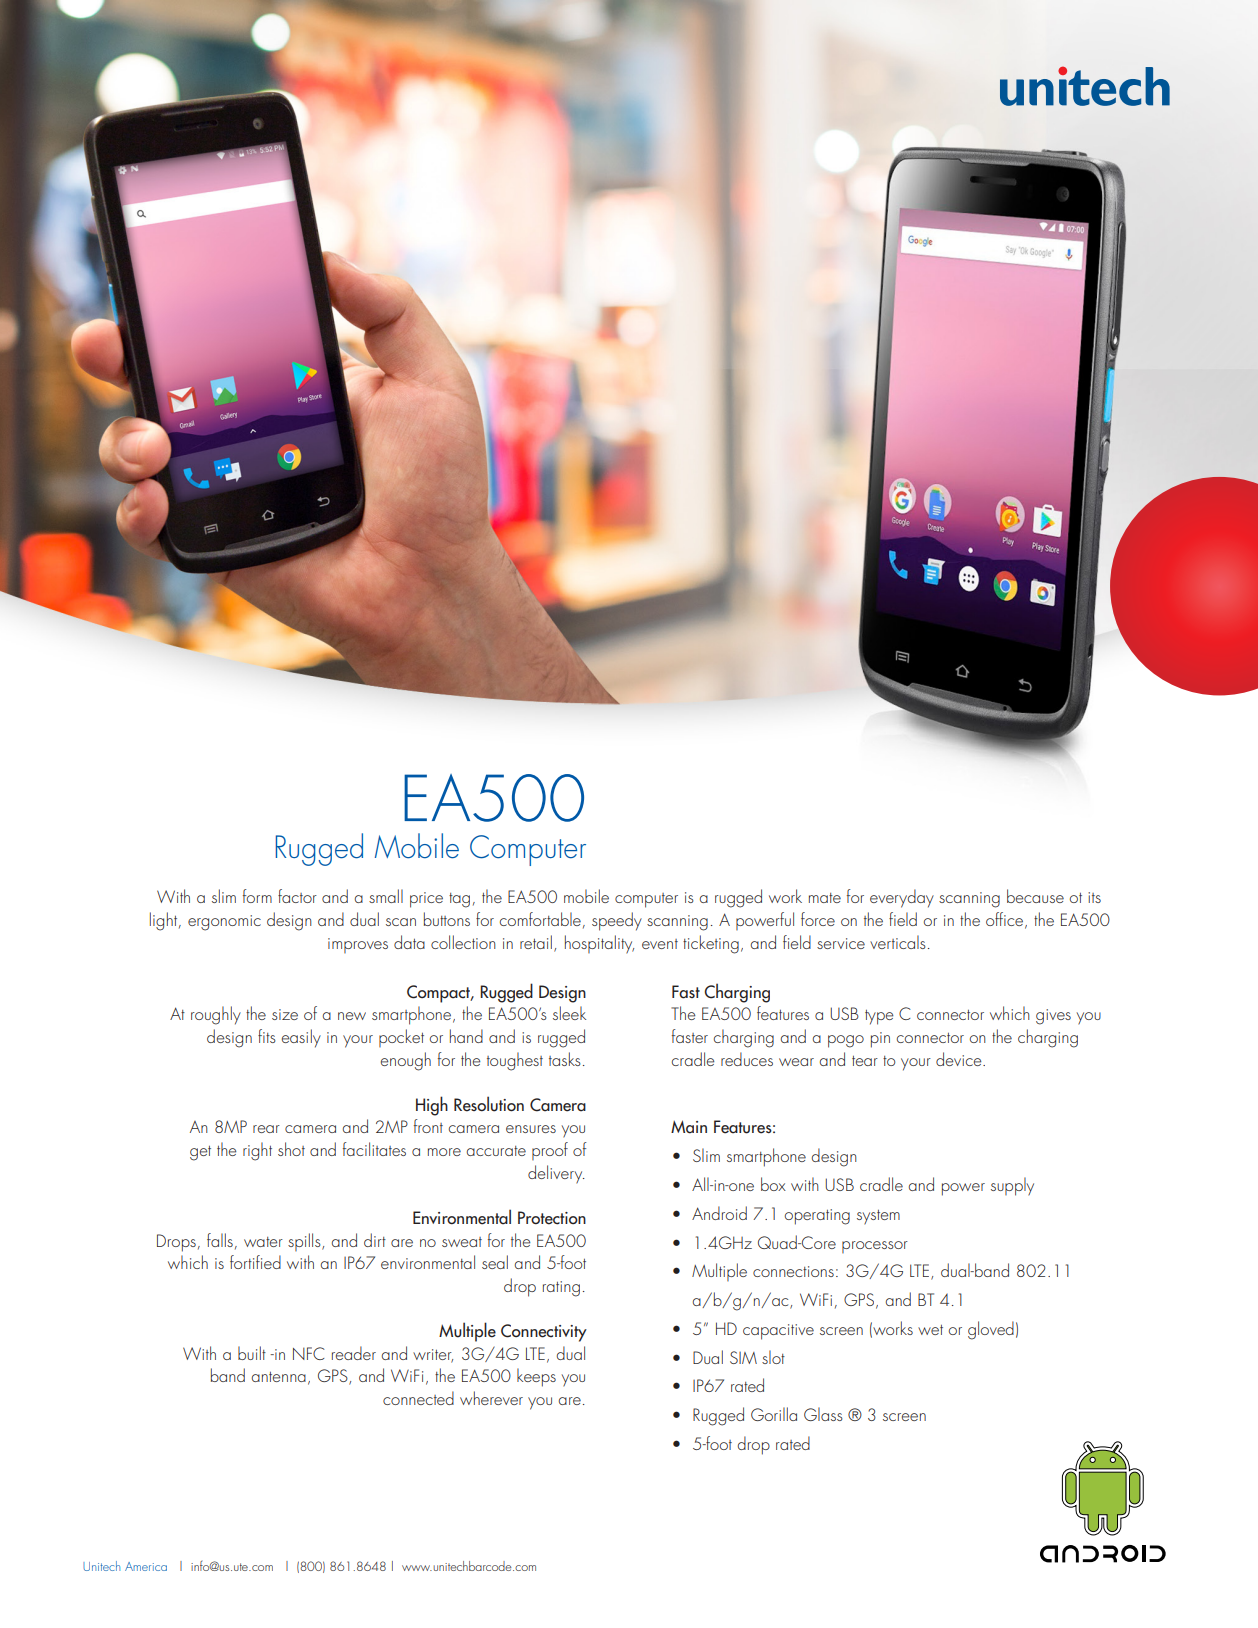  What do you see at coordinates (823, 1414) in the document?
I see `Glass` at bounding box center [823, 1414].
